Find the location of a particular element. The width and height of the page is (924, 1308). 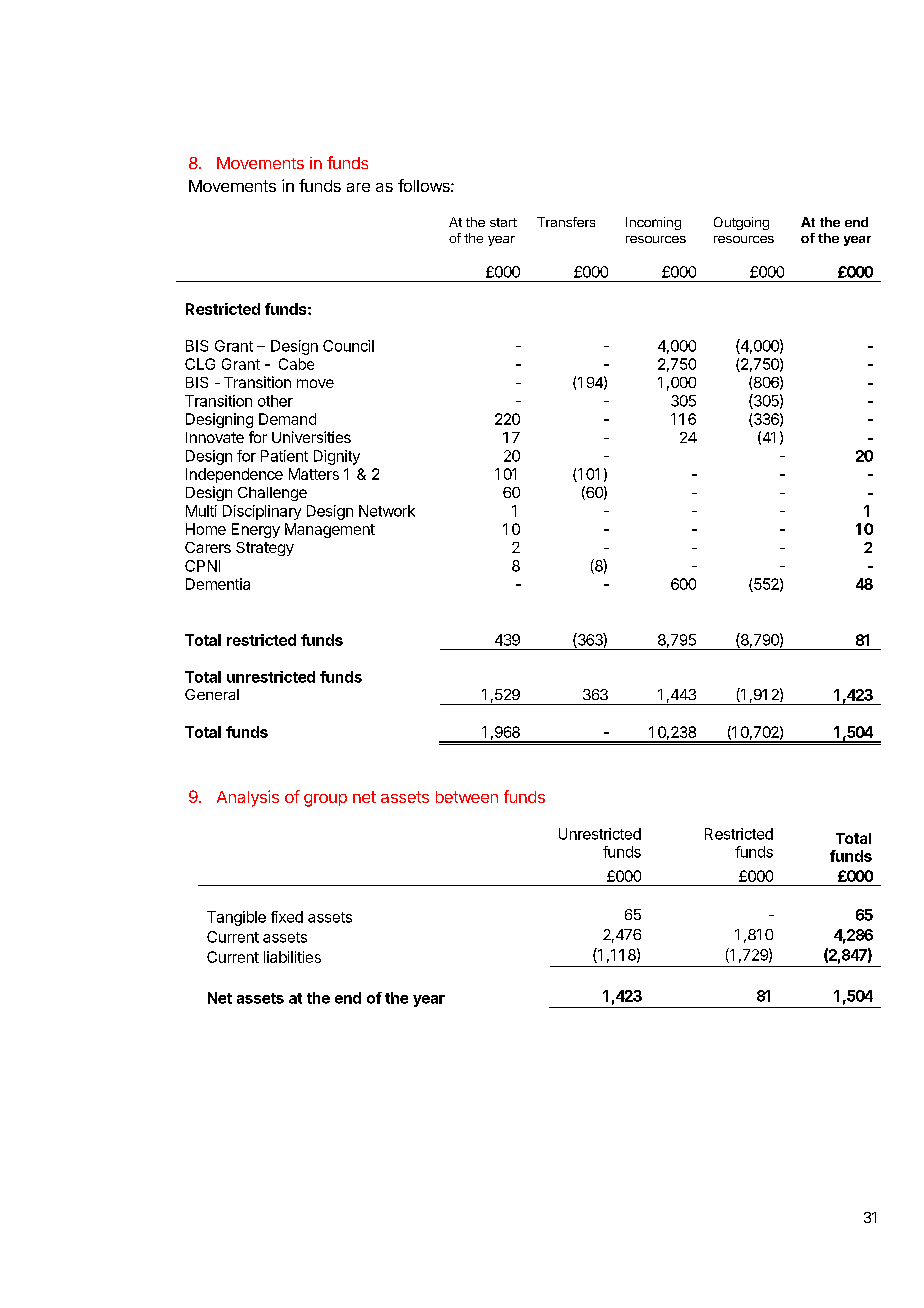

between is located at coordinates (467, 797).
